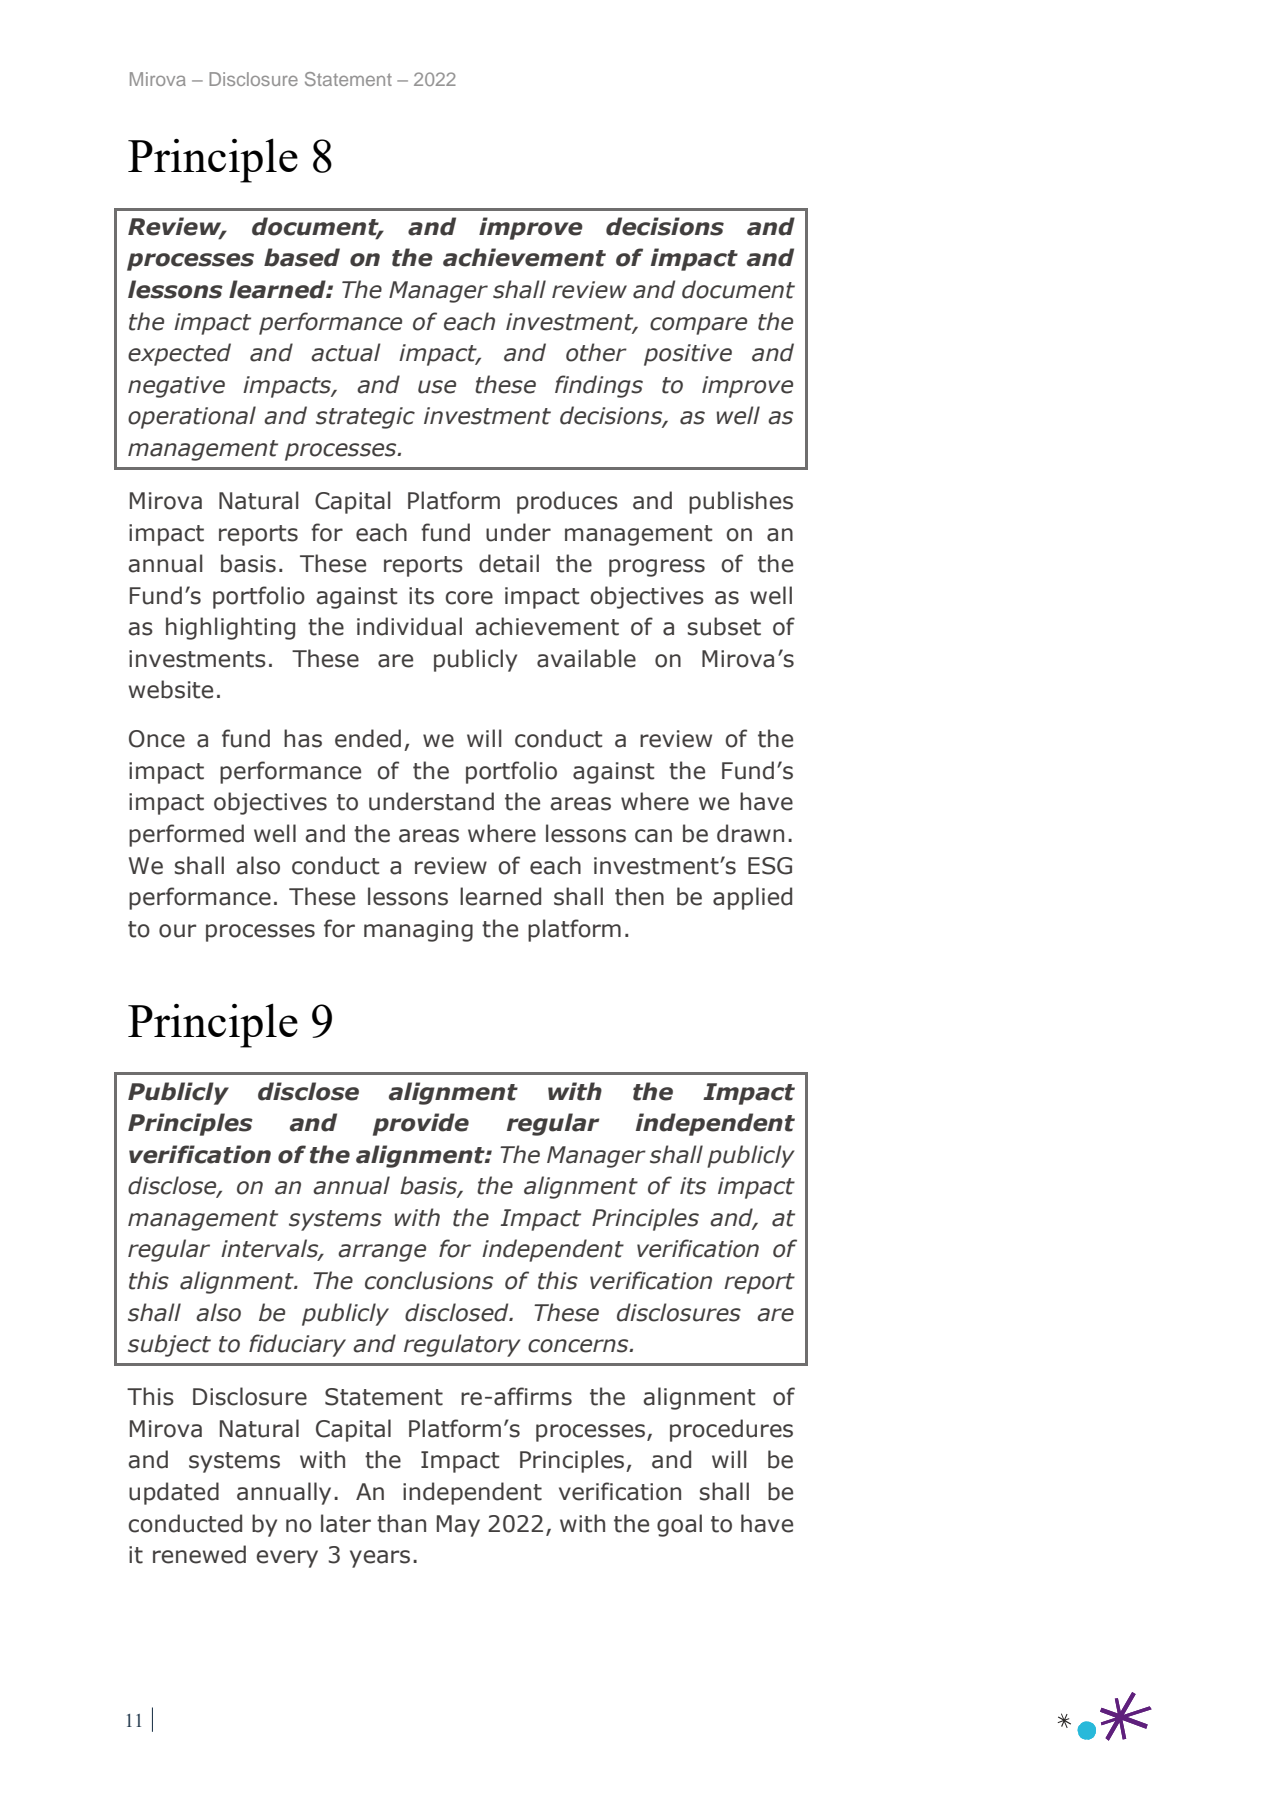 This page has height=1811, width=1280. I want to click on goal, so click(679, 1525).
